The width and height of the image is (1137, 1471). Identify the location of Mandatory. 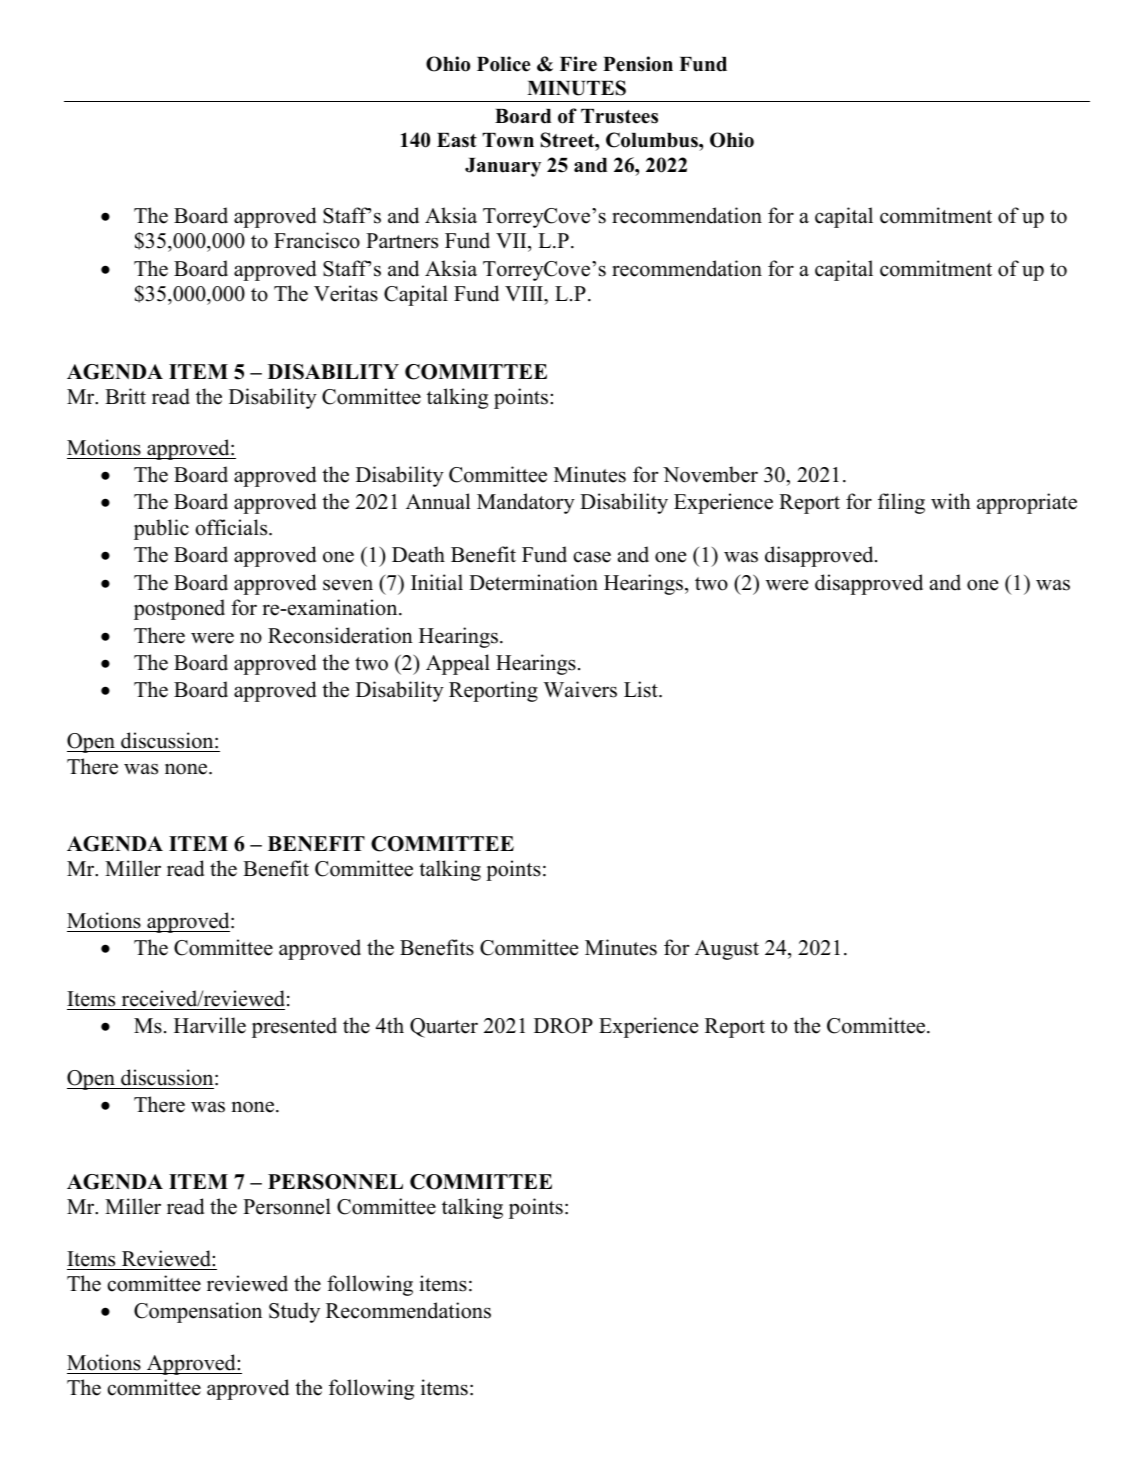
(526, 503).
